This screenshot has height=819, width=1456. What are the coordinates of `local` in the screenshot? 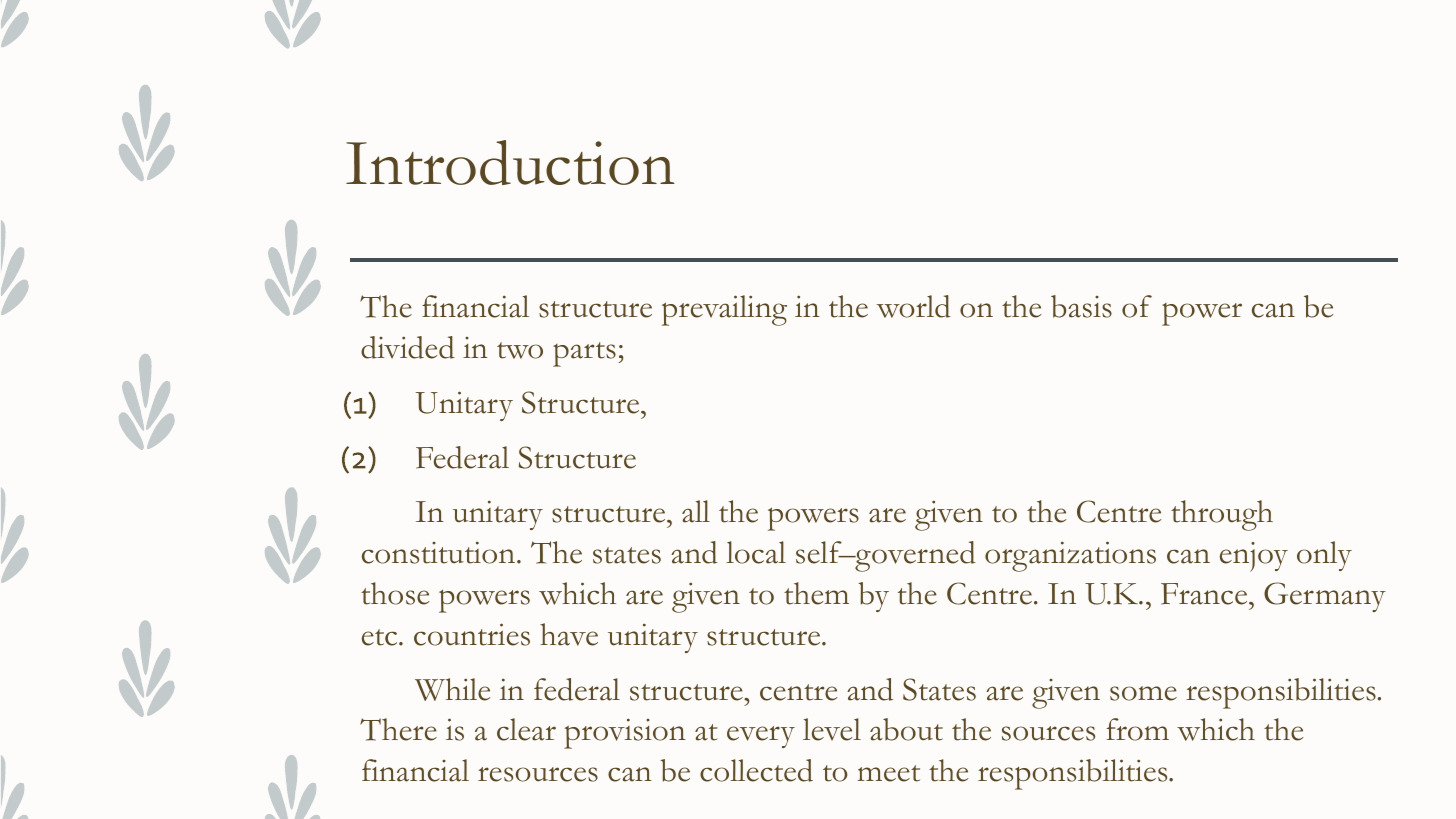 It's located at (756, 552).
